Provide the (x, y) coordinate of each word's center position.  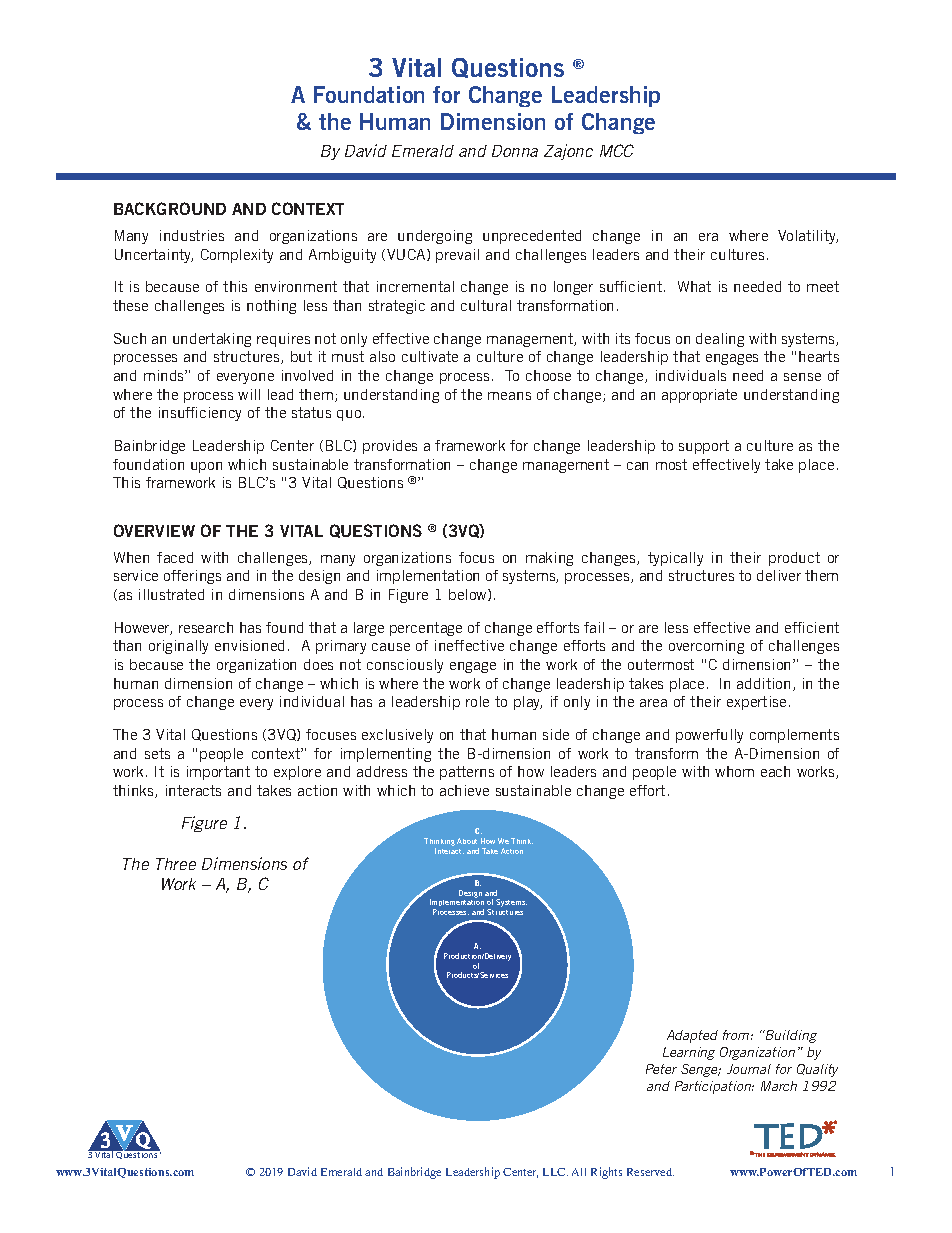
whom (734, 771)
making (549, 559)
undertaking (212, 340)
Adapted (692, 1036)
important (218, 773)
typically (675, 559)
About (467, 841)
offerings (192, 577)
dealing (720, 340)
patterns (467, 773)
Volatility (808, 237)
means (509, 396)
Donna (515, 151)
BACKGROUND (170, 208)
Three (176, 864)
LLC (555, 1172)
